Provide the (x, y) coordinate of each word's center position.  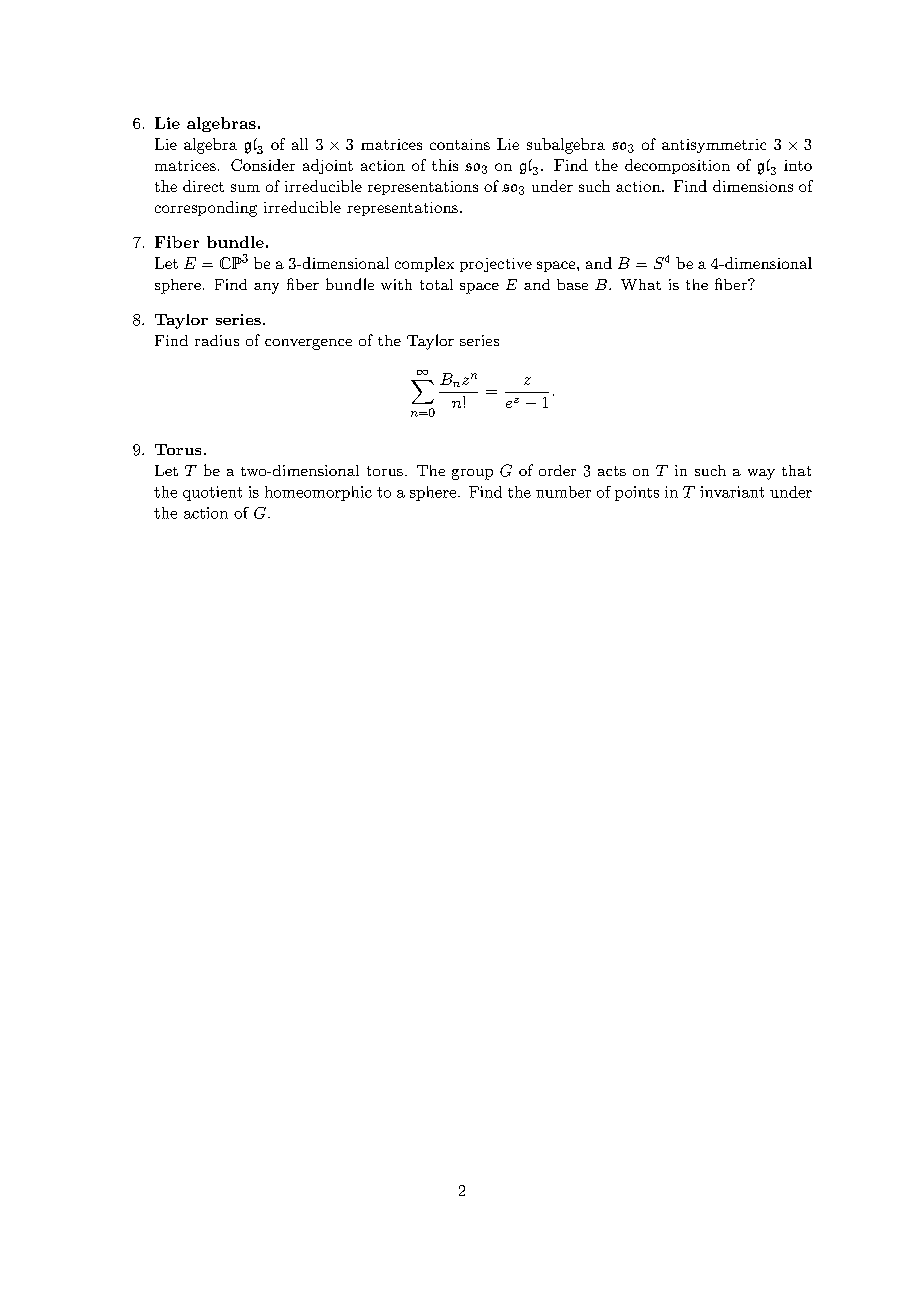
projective (496, 265)
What (641, 284)
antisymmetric (714, 146)
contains (460, 144)
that (796, 470)
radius (217, 340)
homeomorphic (318, 493)
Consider (263, 165)
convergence (308, 344)
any (266, 288)
